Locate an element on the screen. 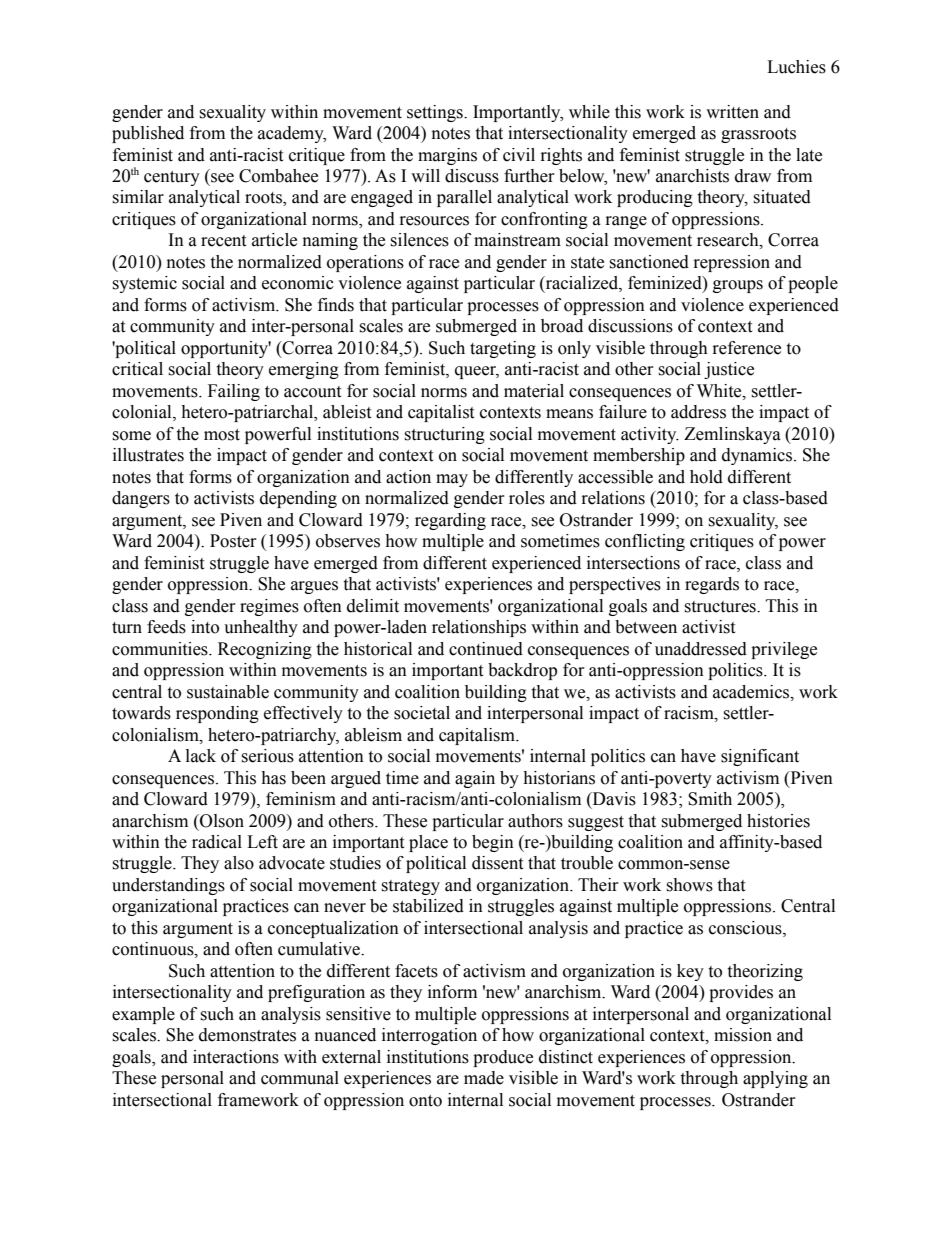  structures is located at coordinates (721, 607).
